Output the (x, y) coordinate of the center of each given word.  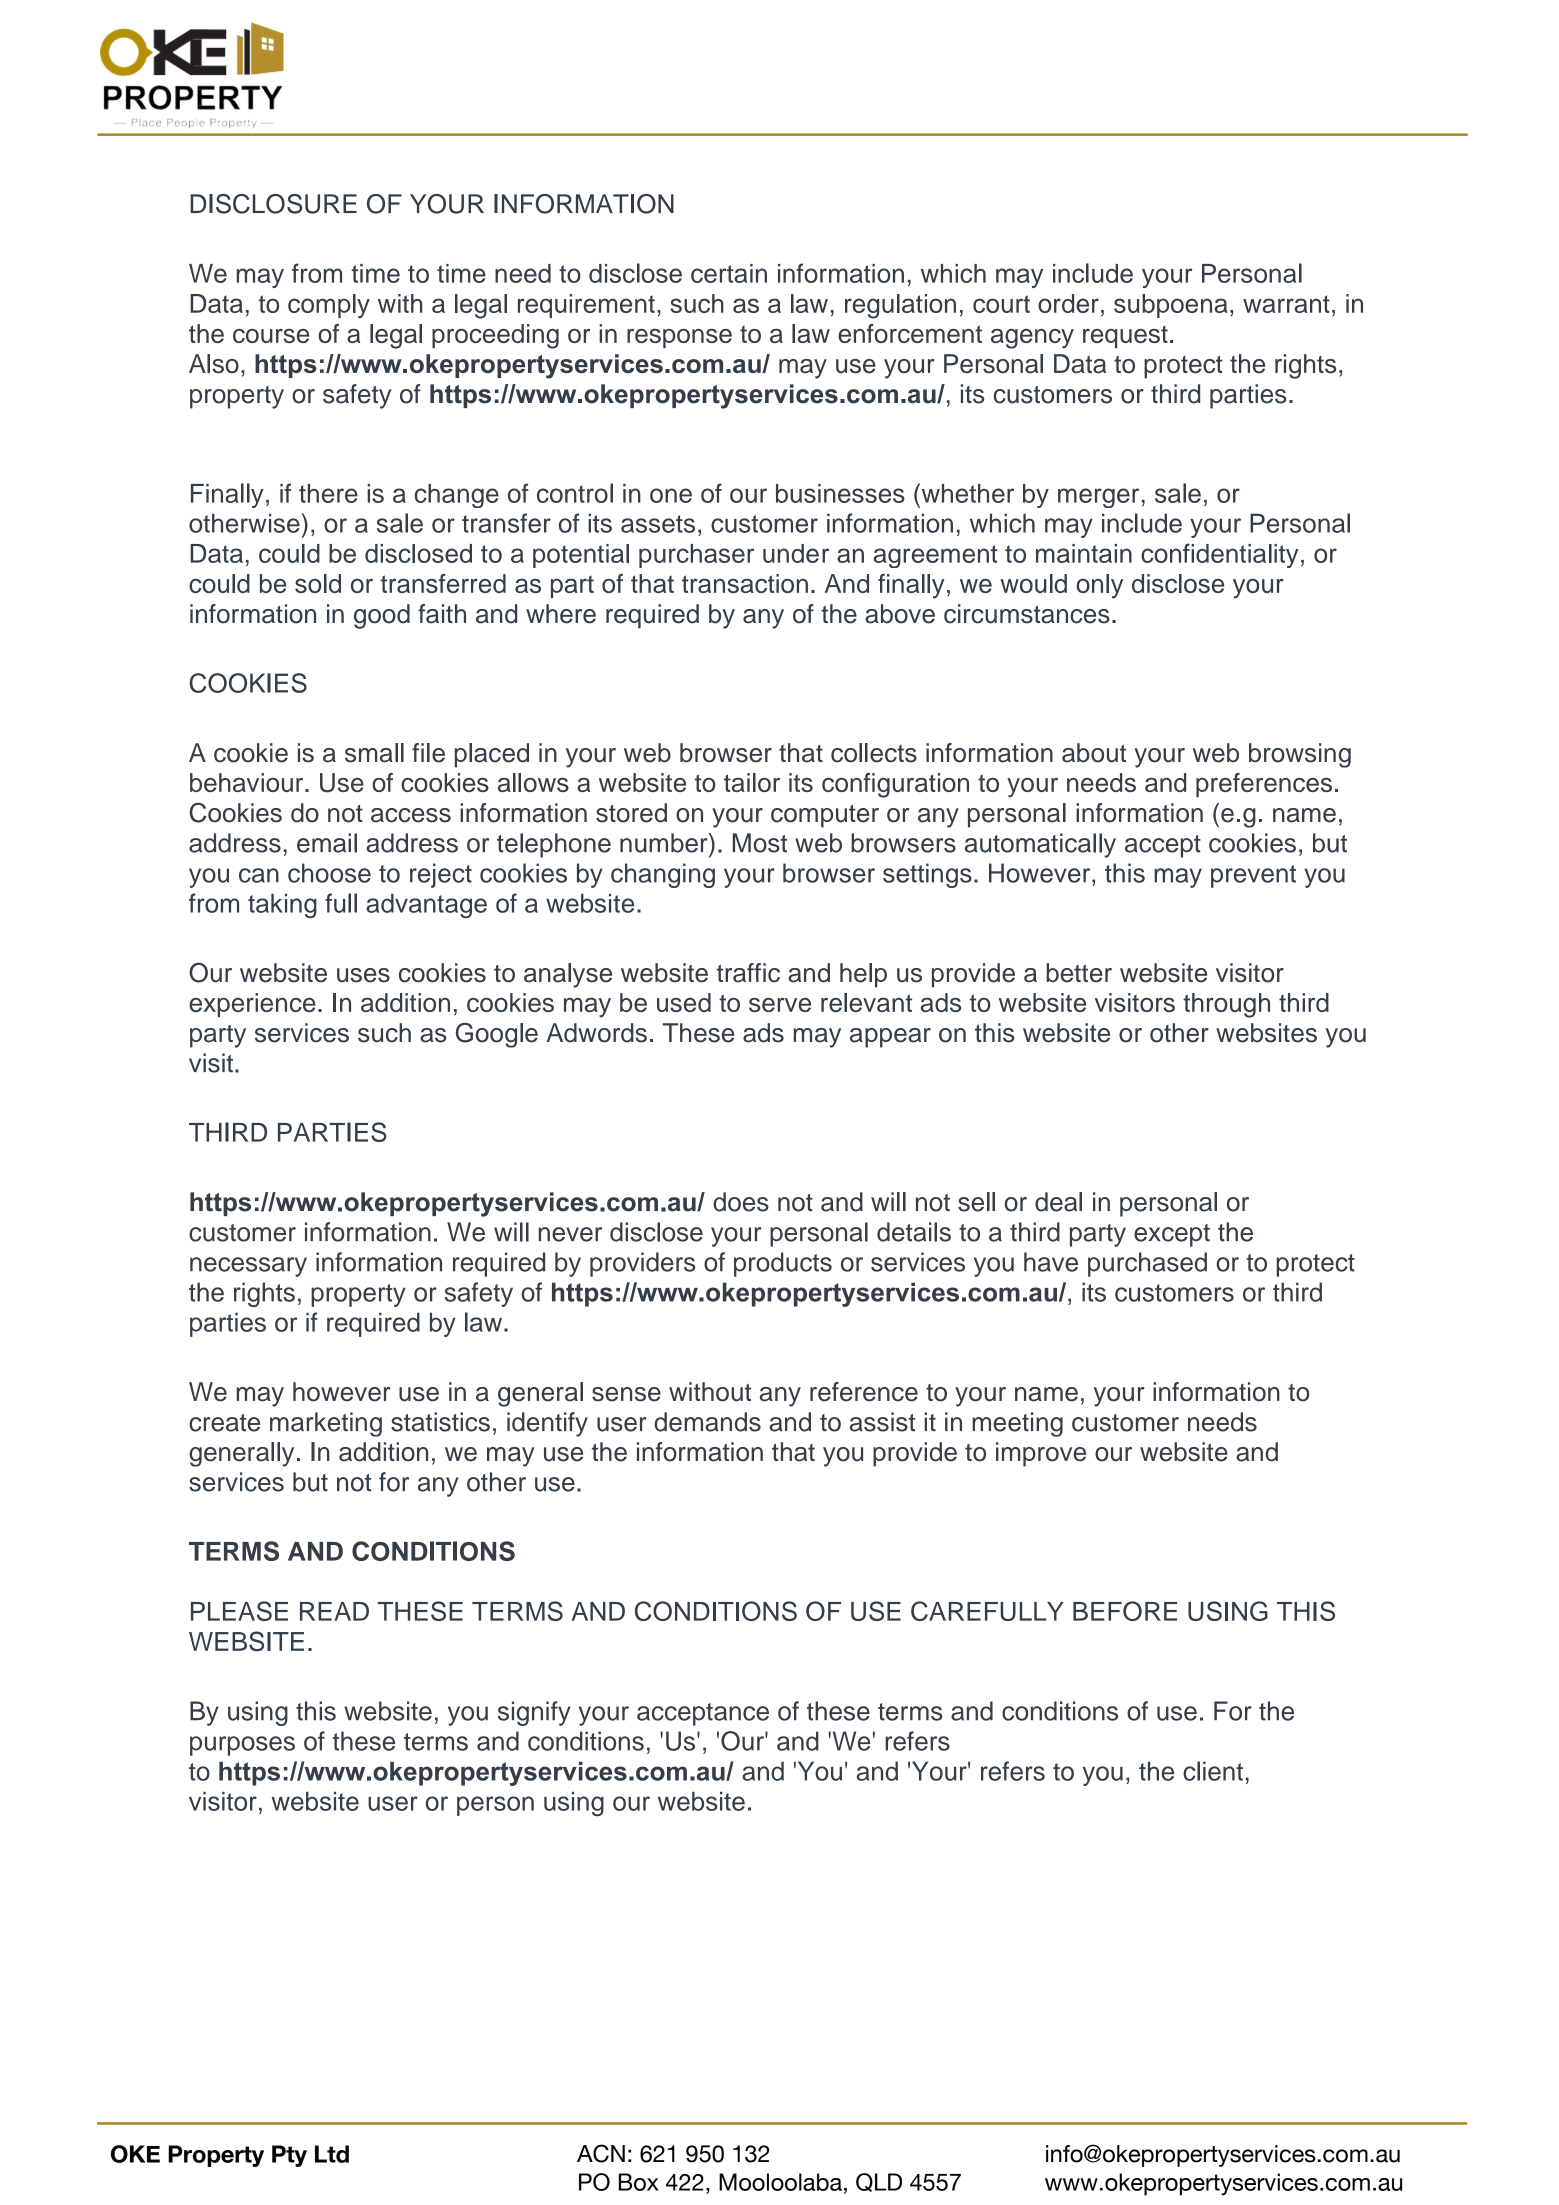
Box (639, 2182)
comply (329, 306)
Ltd (332, 2154)
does (741, 1202)
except (1172, 1235)
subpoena (1171, 306)
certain (729, 273)
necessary (248, 1267)
